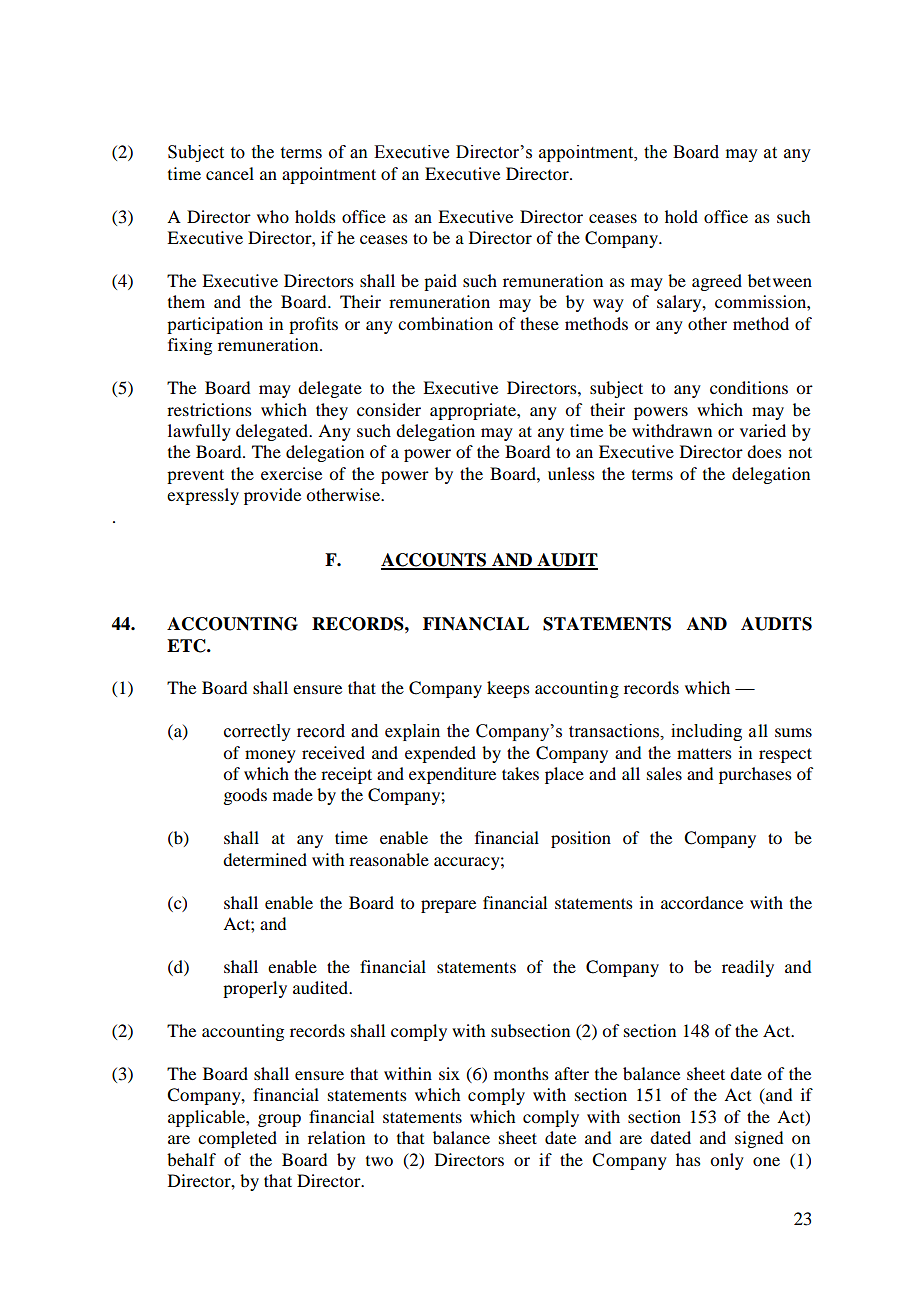 The width and height of the document is (924, 1307). Describe the element at coordinates (521, 1073) in the document. I see `months` at that location.
